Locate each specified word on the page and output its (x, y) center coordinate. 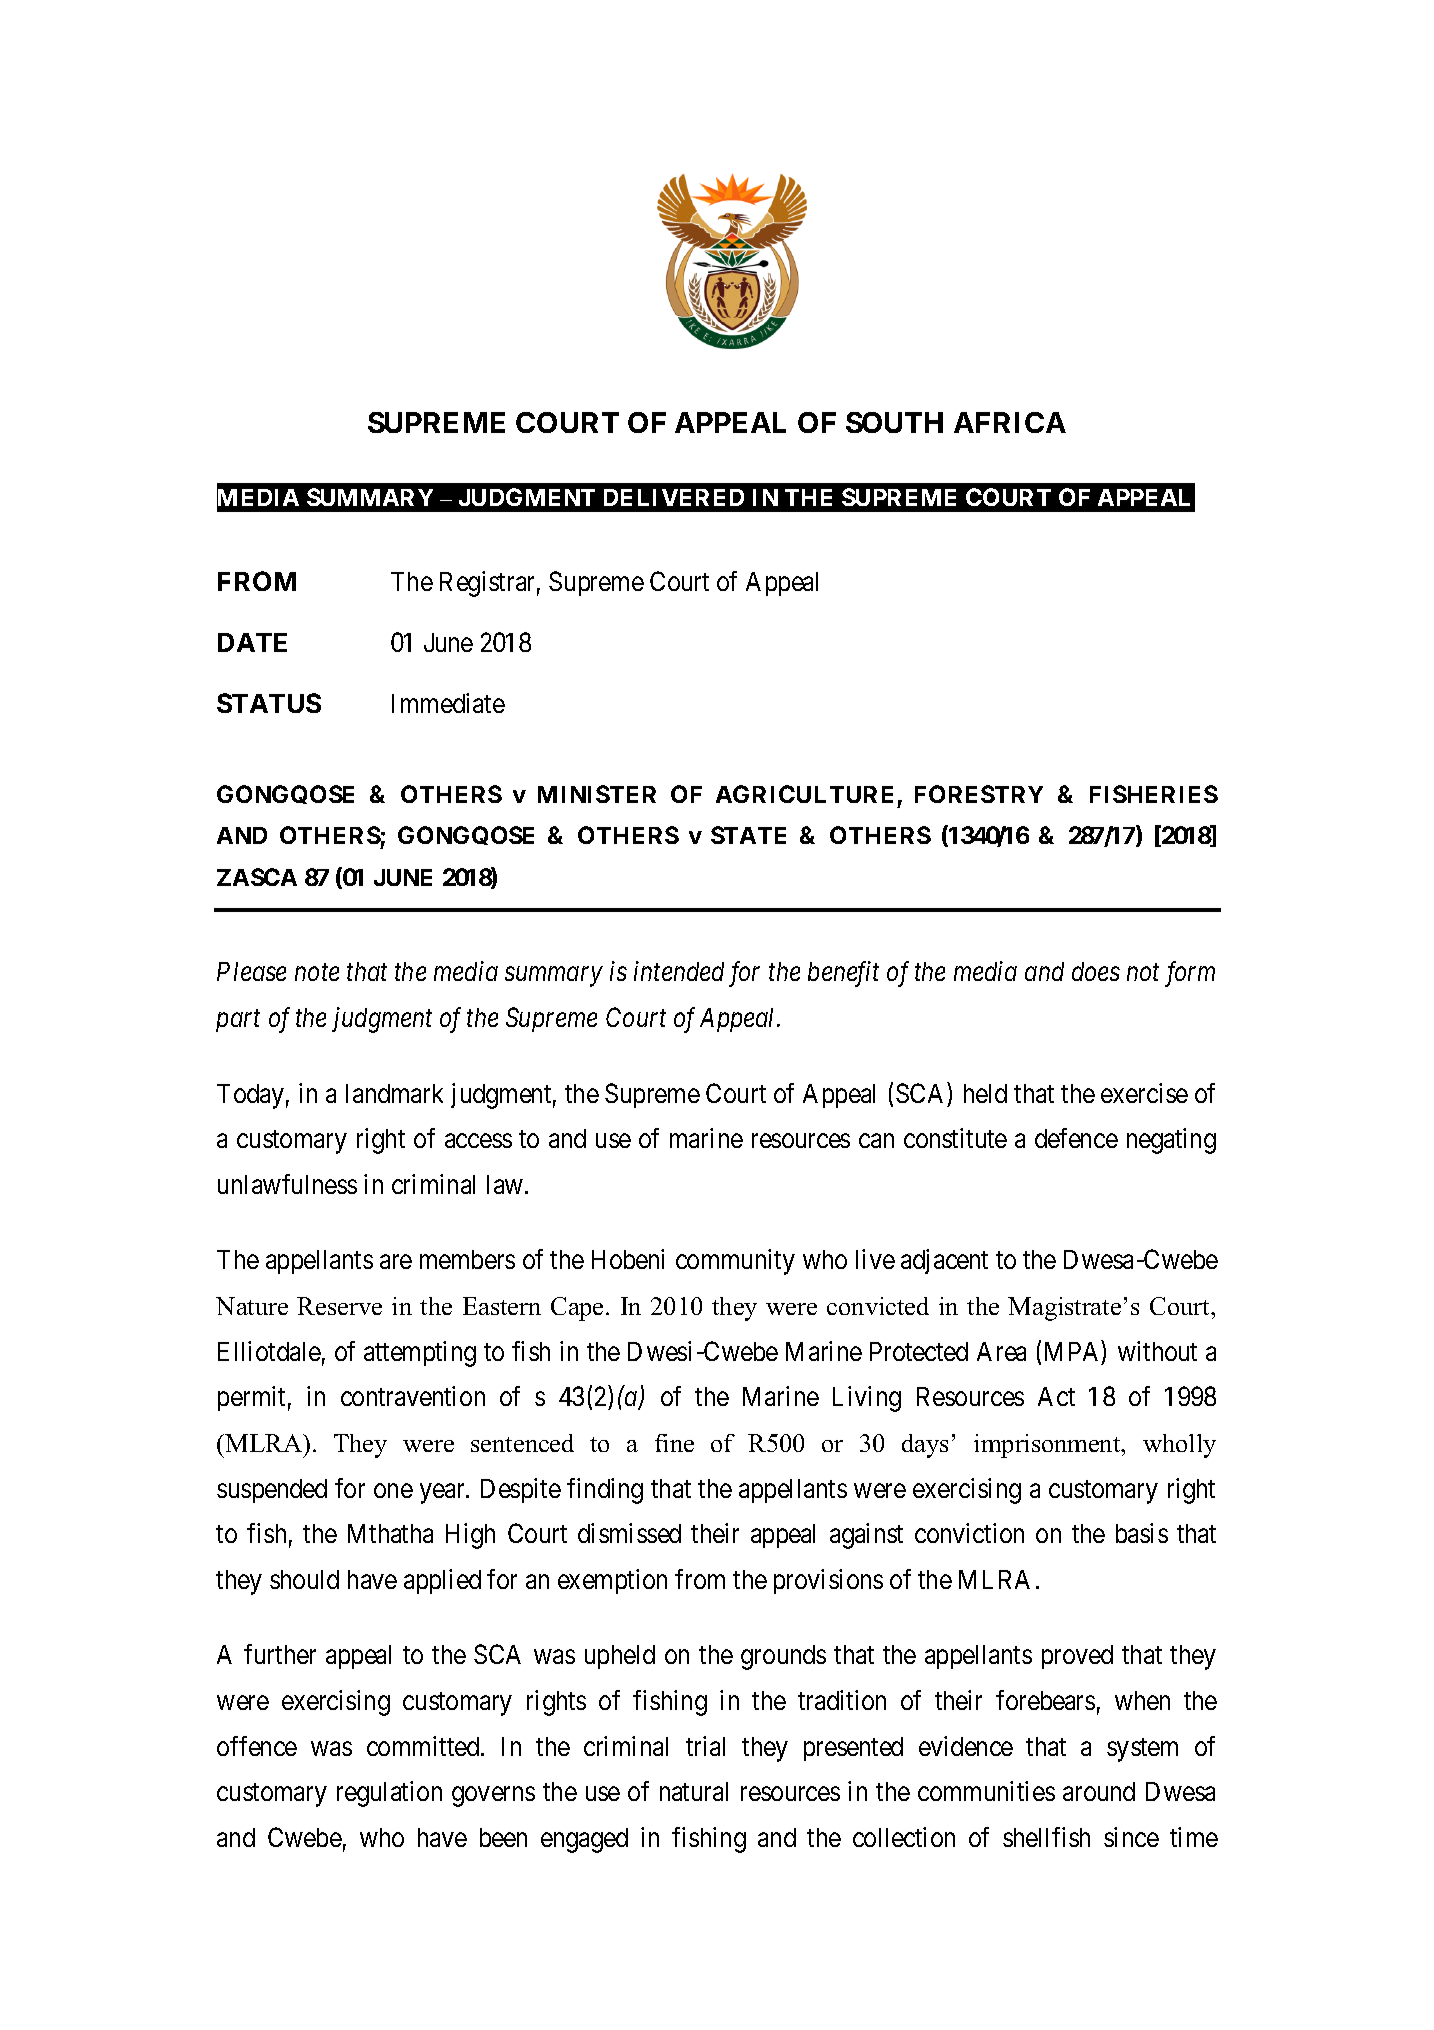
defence (1076, 1138)
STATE (748, 835)
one (393, 1491)
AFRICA (1010, 422)
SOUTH (894, 422)
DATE (252, 642)
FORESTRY (979, 794)
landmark (394, 1093)
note (317, 972)
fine (674, 1443)
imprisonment (1048, 1446)
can (876, 1141)
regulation (389, 1794)
